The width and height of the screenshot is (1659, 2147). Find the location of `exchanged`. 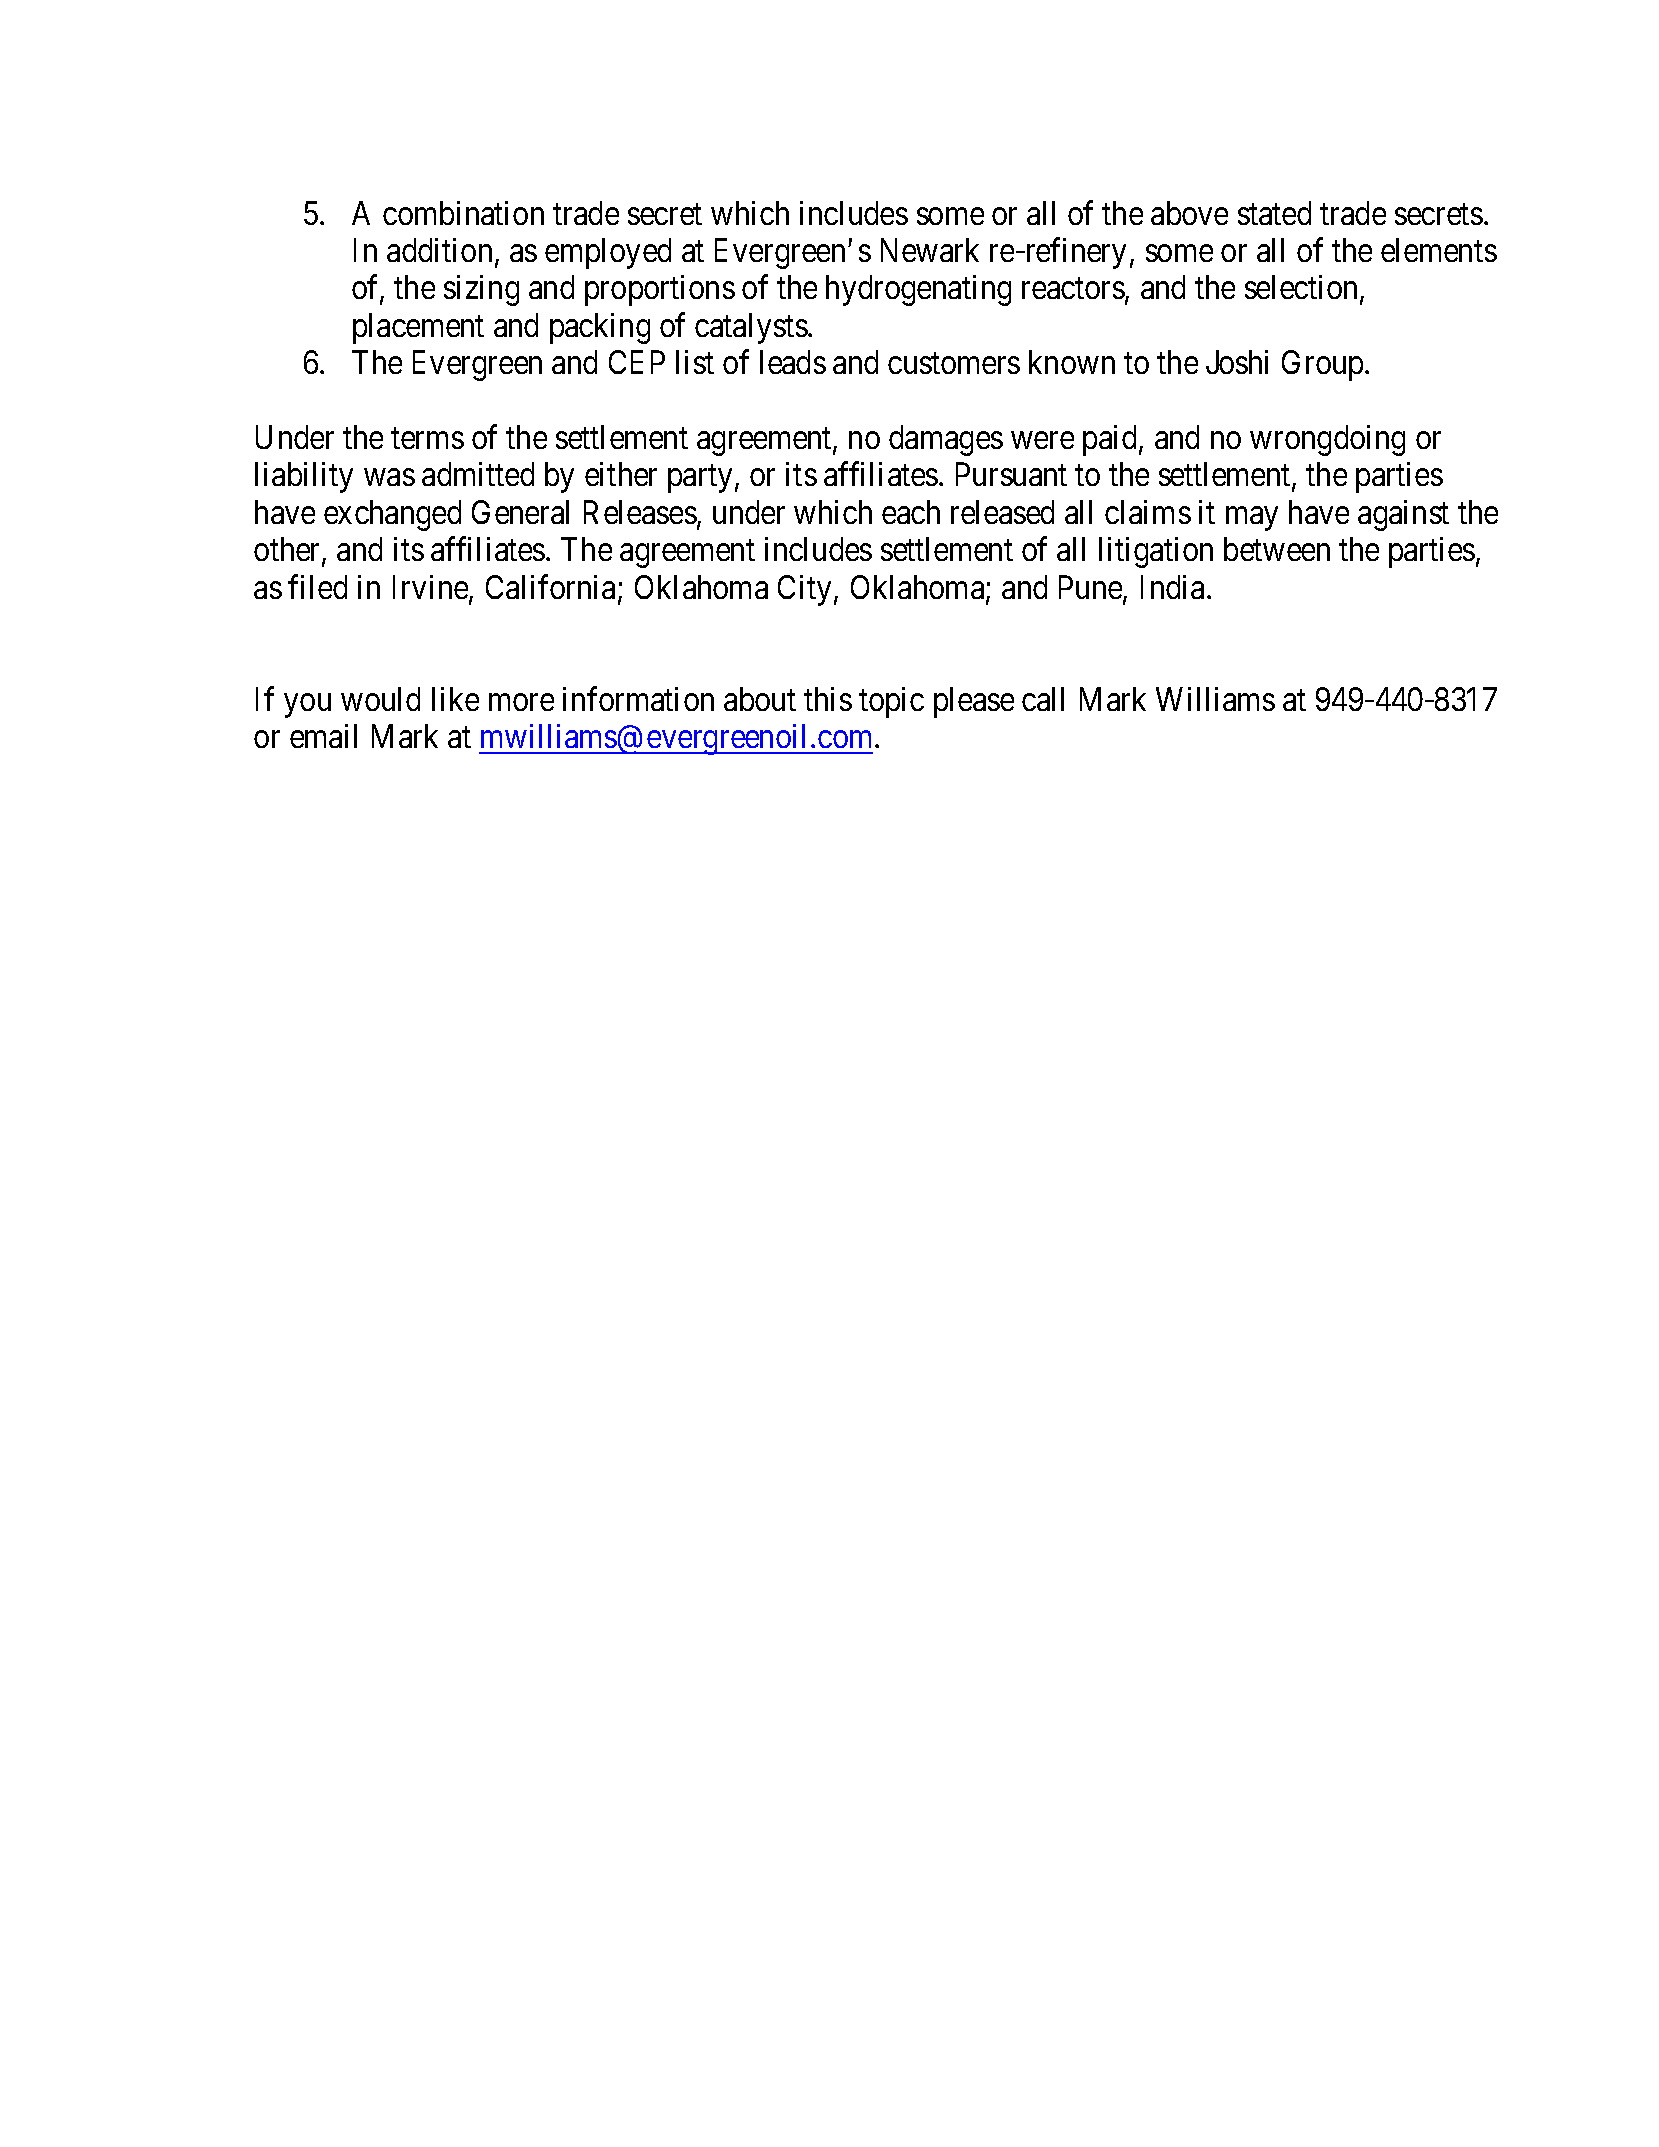

exchanged is located at coordinates (392, 515).
